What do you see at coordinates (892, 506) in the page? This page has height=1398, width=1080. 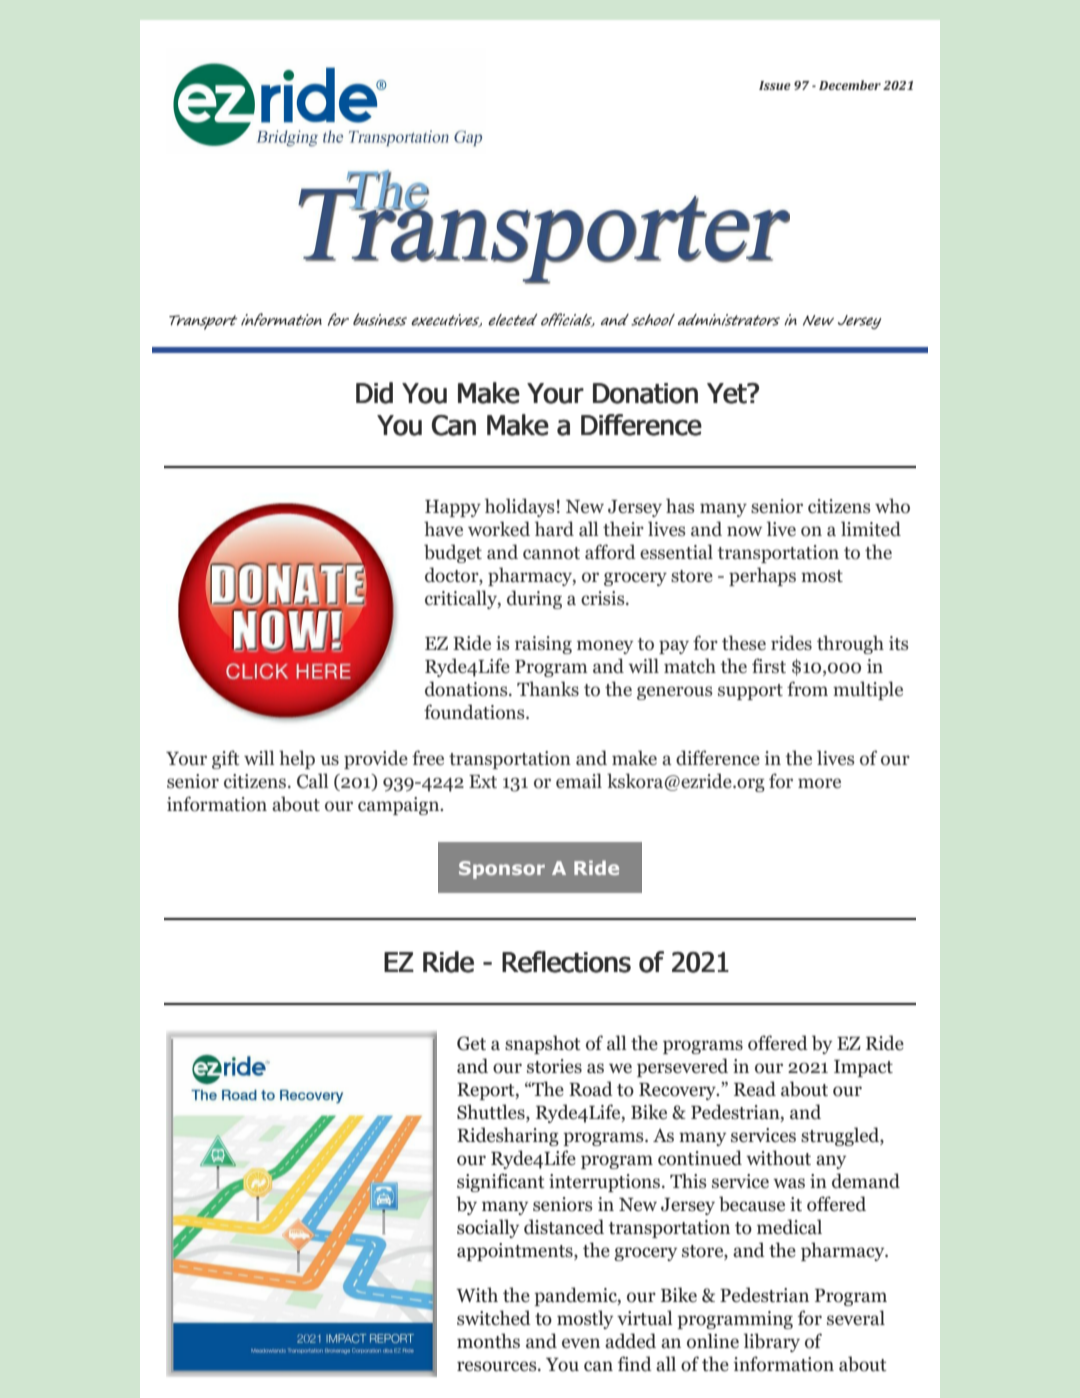 I see `who` at bounding box center [892, 506].
